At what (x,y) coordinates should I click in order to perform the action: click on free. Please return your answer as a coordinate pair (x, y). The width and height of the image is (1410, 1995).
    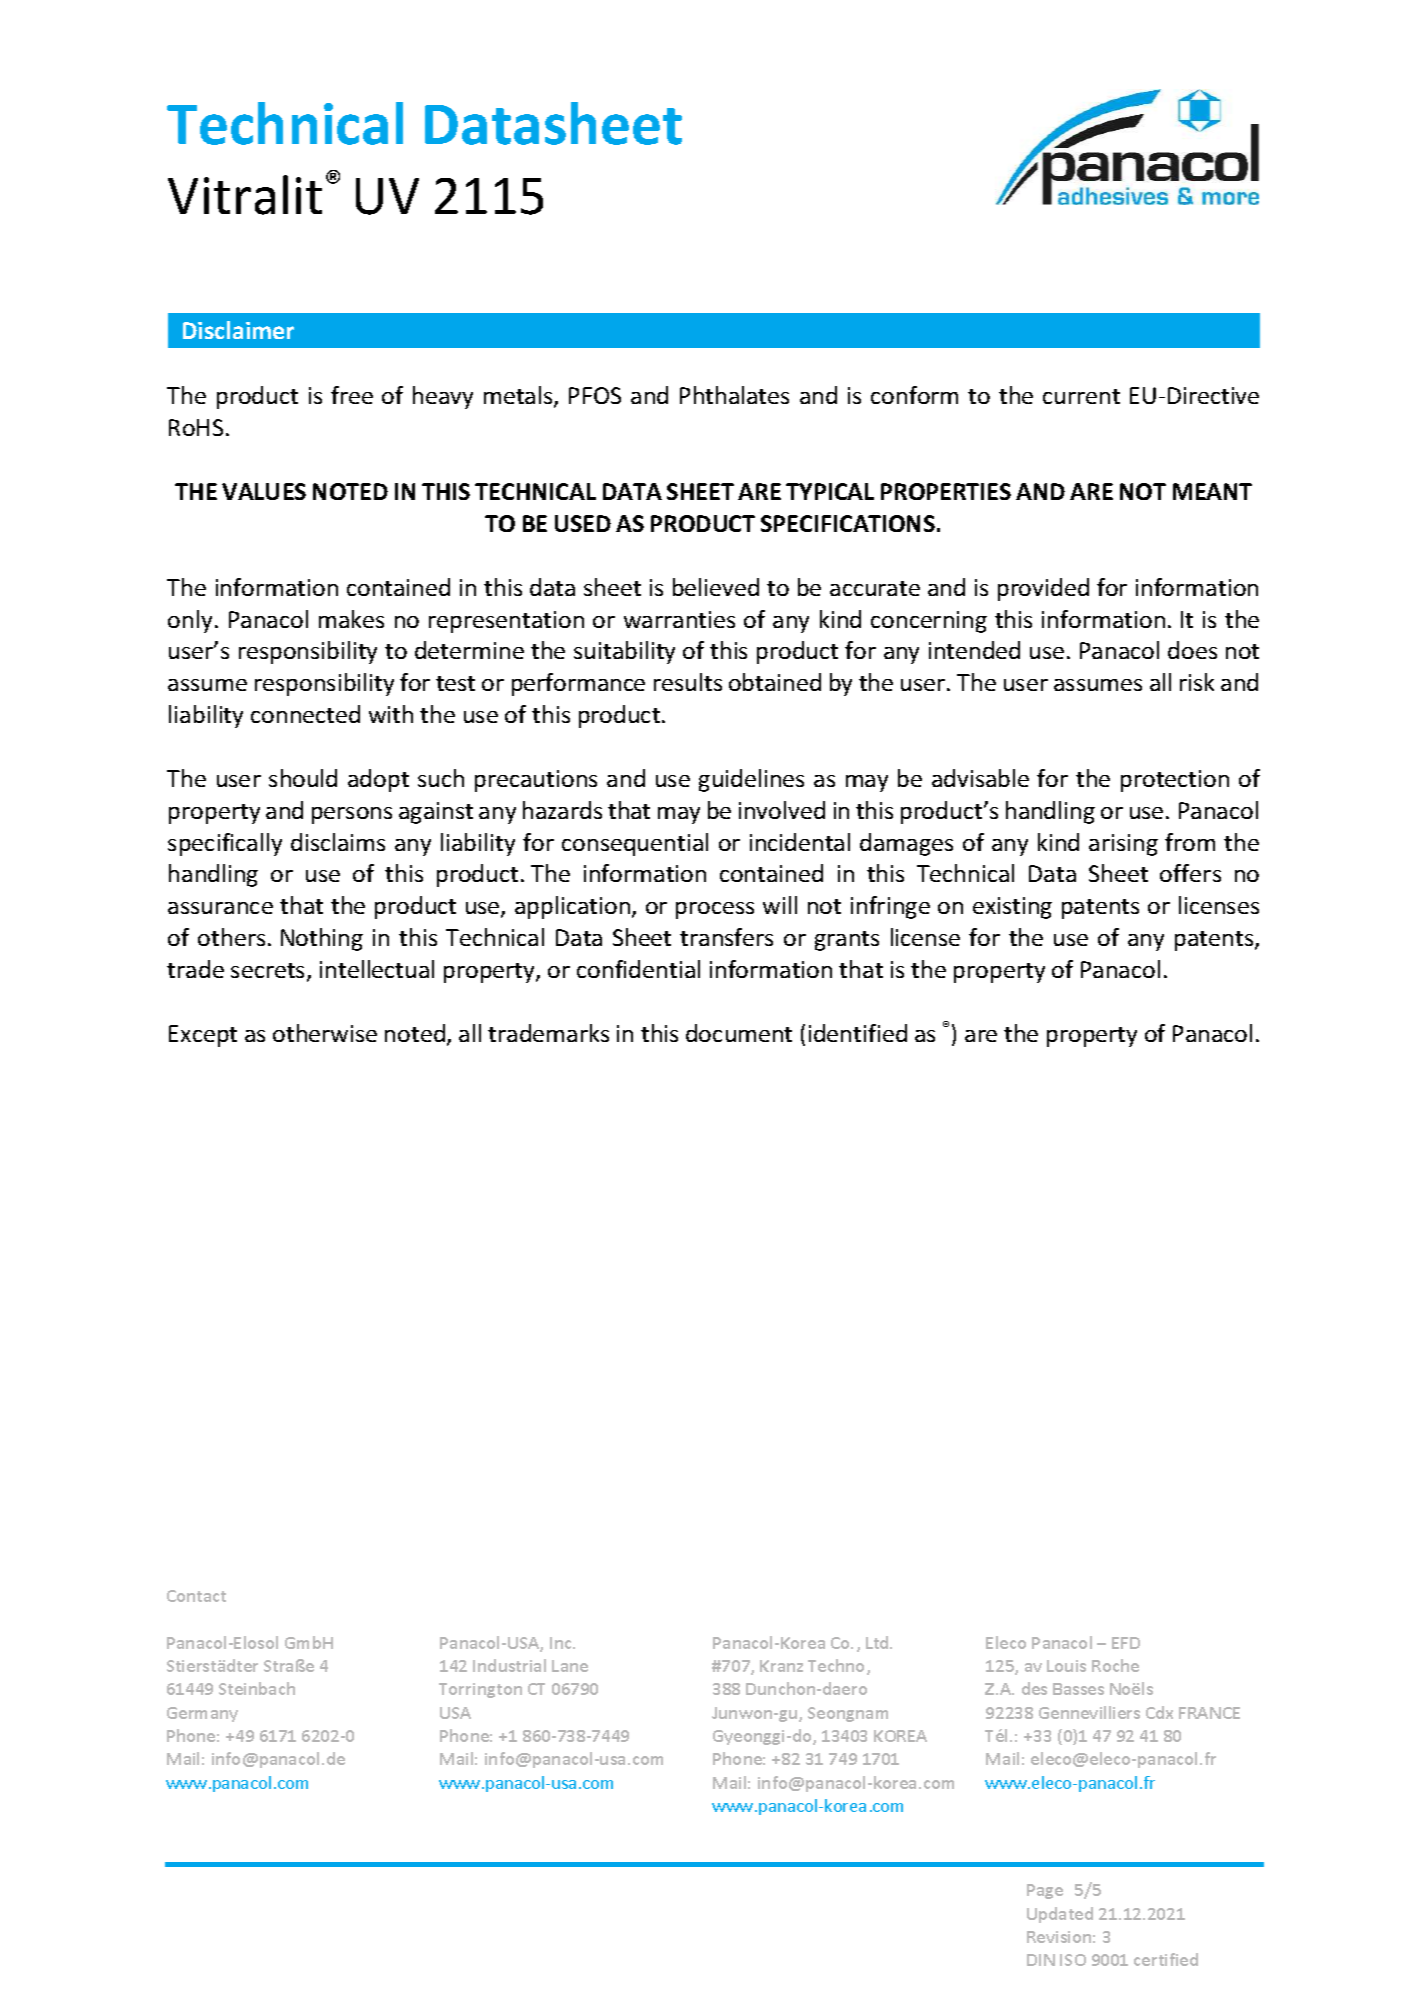
    Looking at the image, I should click on (352, 395).
